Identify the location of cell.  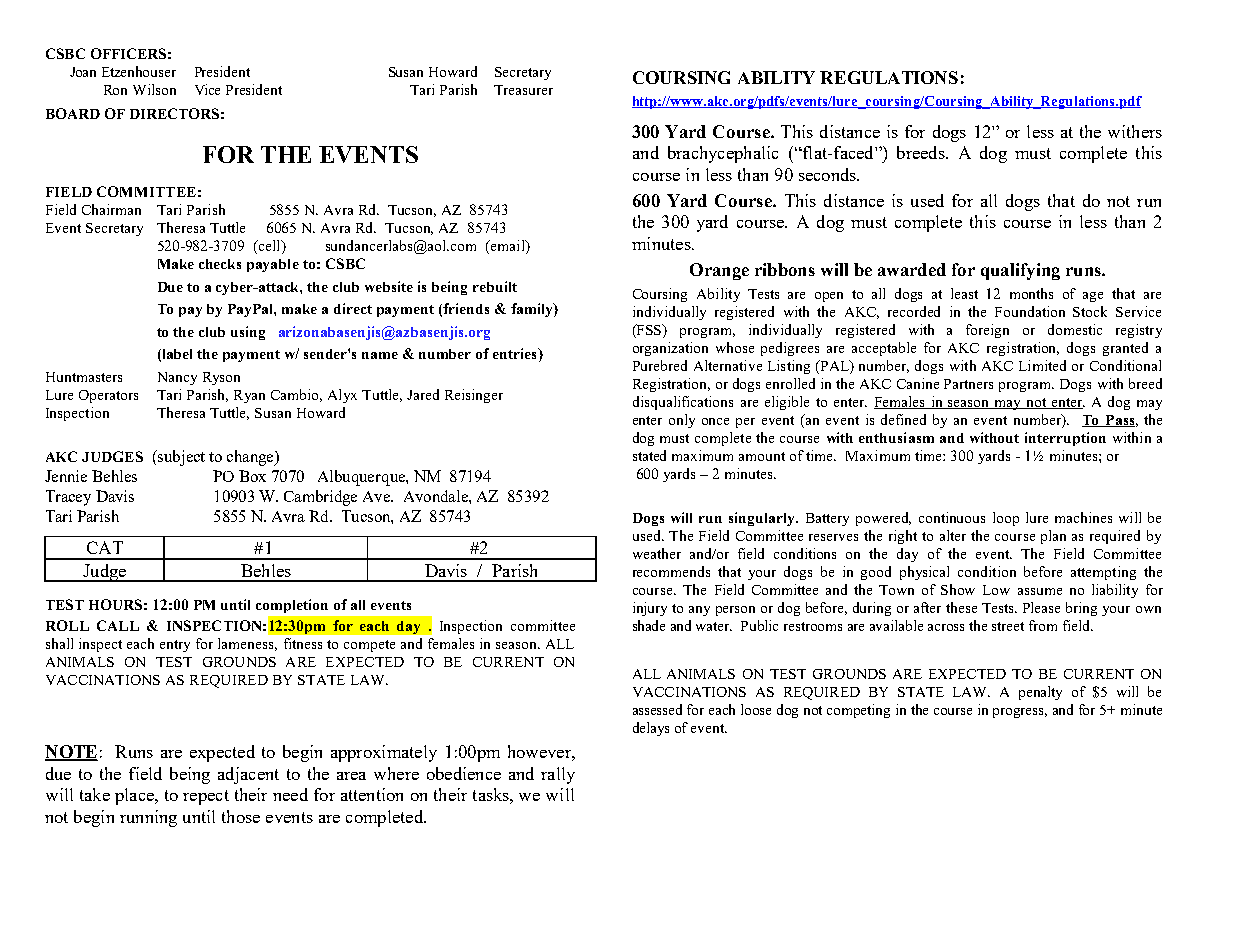
(269, 247).
